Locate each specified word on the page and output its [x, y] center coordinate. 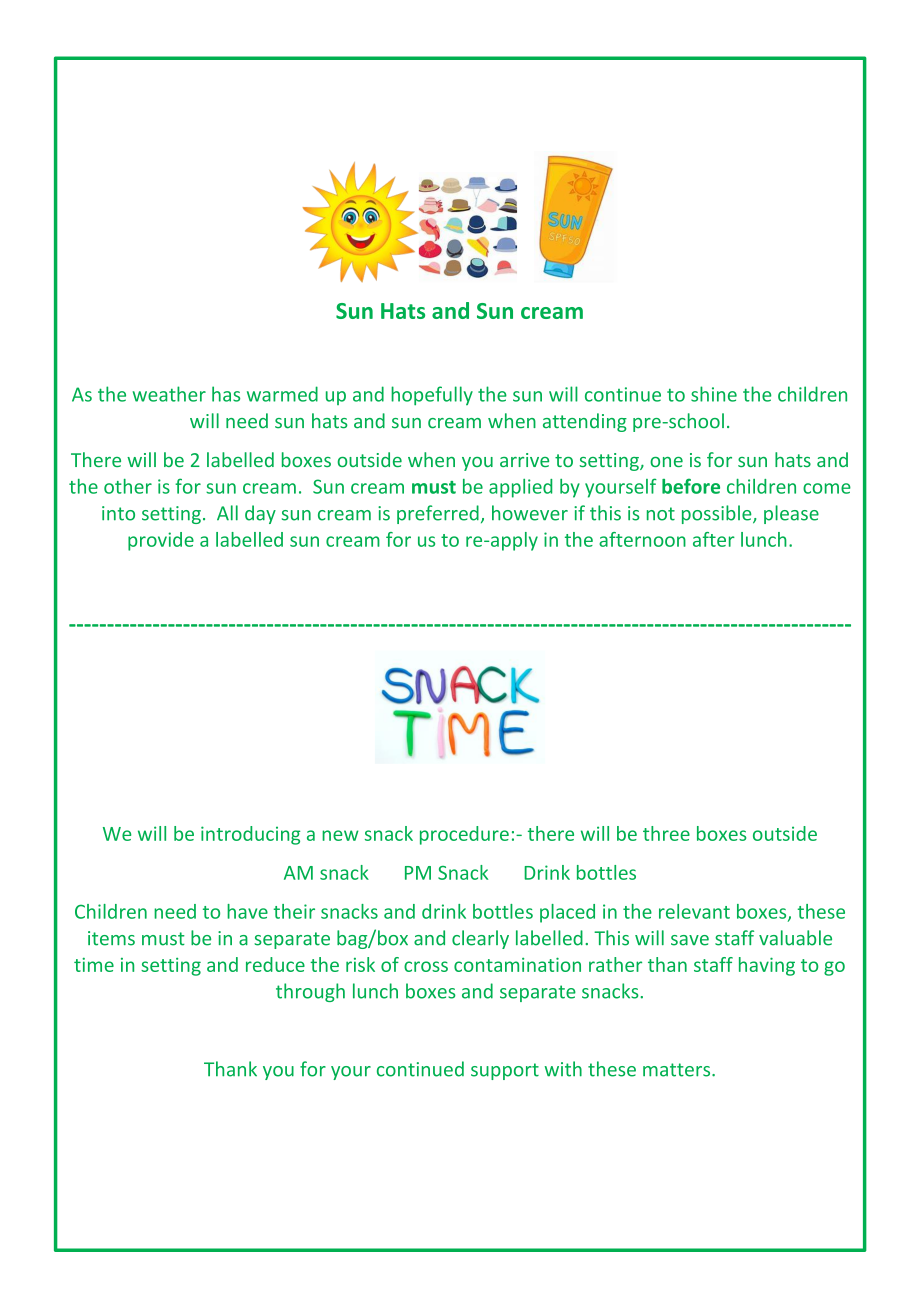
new [340, 835]
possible [718, 514]
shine [714, 394]
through [310, 992]
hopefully [432, 396]
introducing [250, 835]
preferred [438, 514]
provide [161, 541]
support [505, 1071]
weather [169, 394]
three [666, 833]
